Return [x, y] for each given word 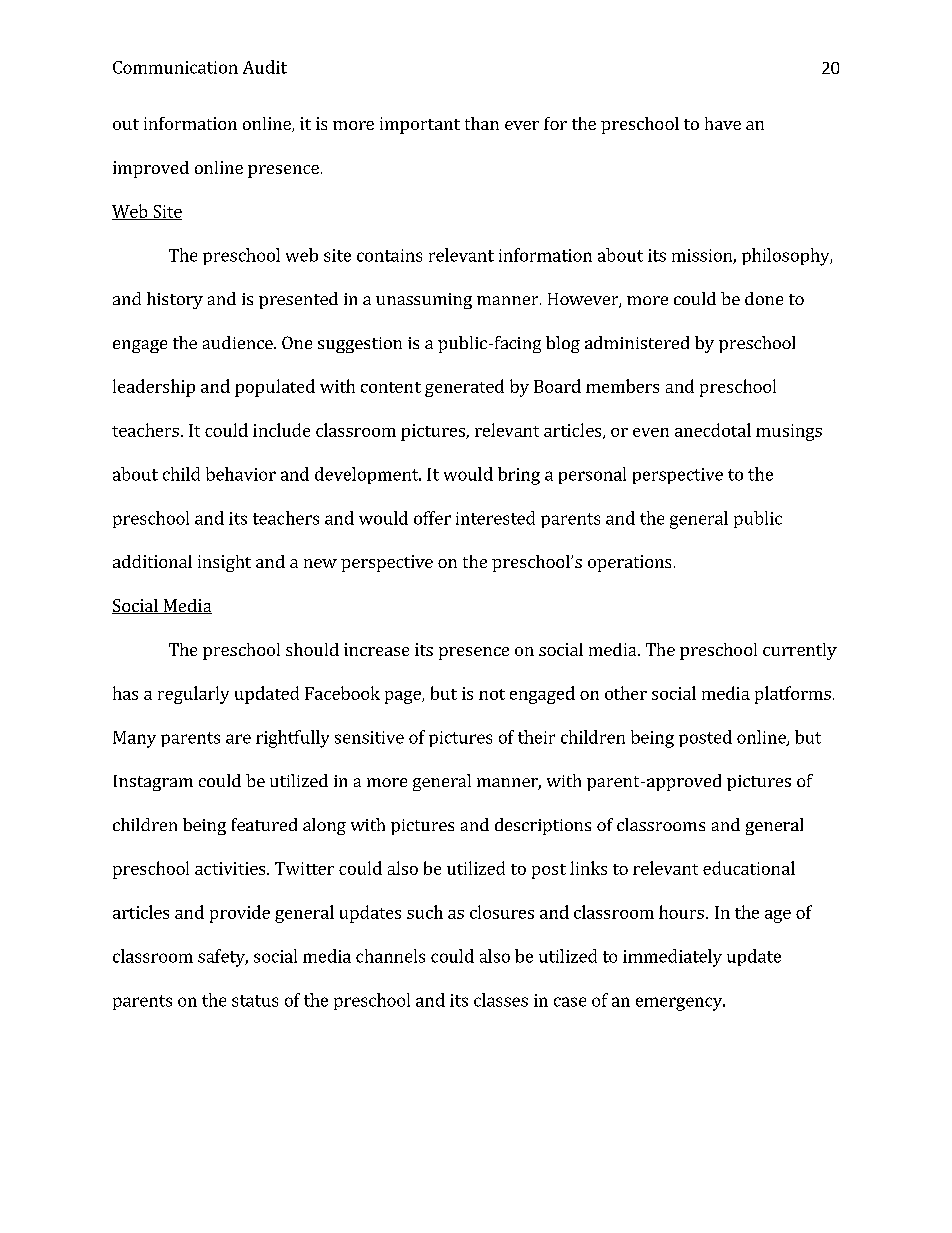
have [723, 123]
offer [432, 518]
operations [629, 563]
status [255, 1001]
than [482, 123]
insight [224, 563]
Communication [175, 67]
